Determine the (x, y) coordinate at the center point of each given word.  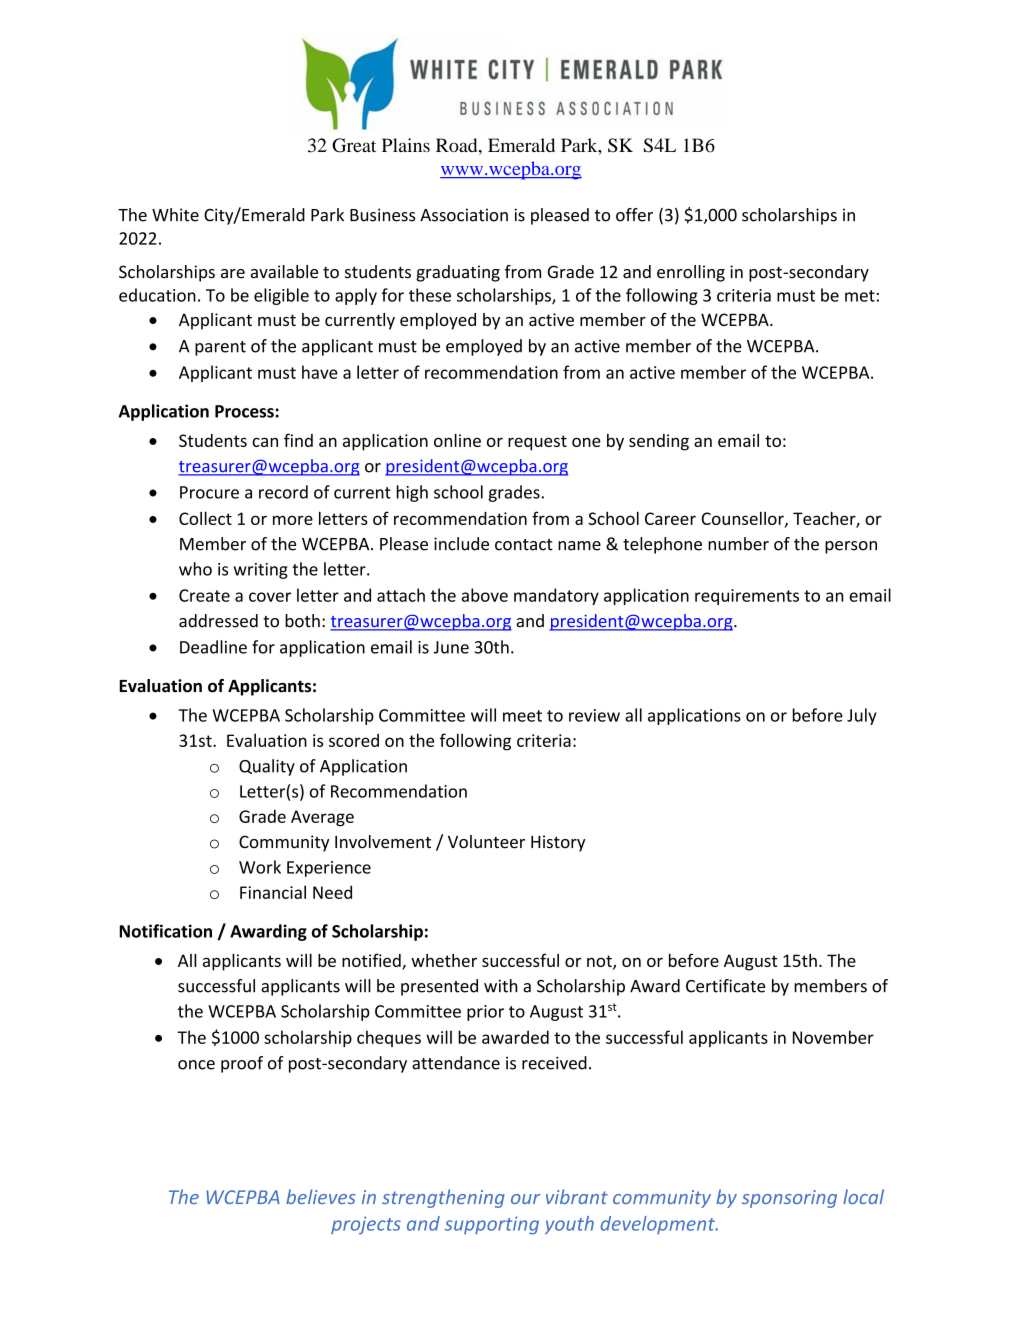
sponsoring (789, 1199)
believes (321, 1196)
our (525, 1199)
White (175, 215)
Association (464, 215)
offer (634, 215)
